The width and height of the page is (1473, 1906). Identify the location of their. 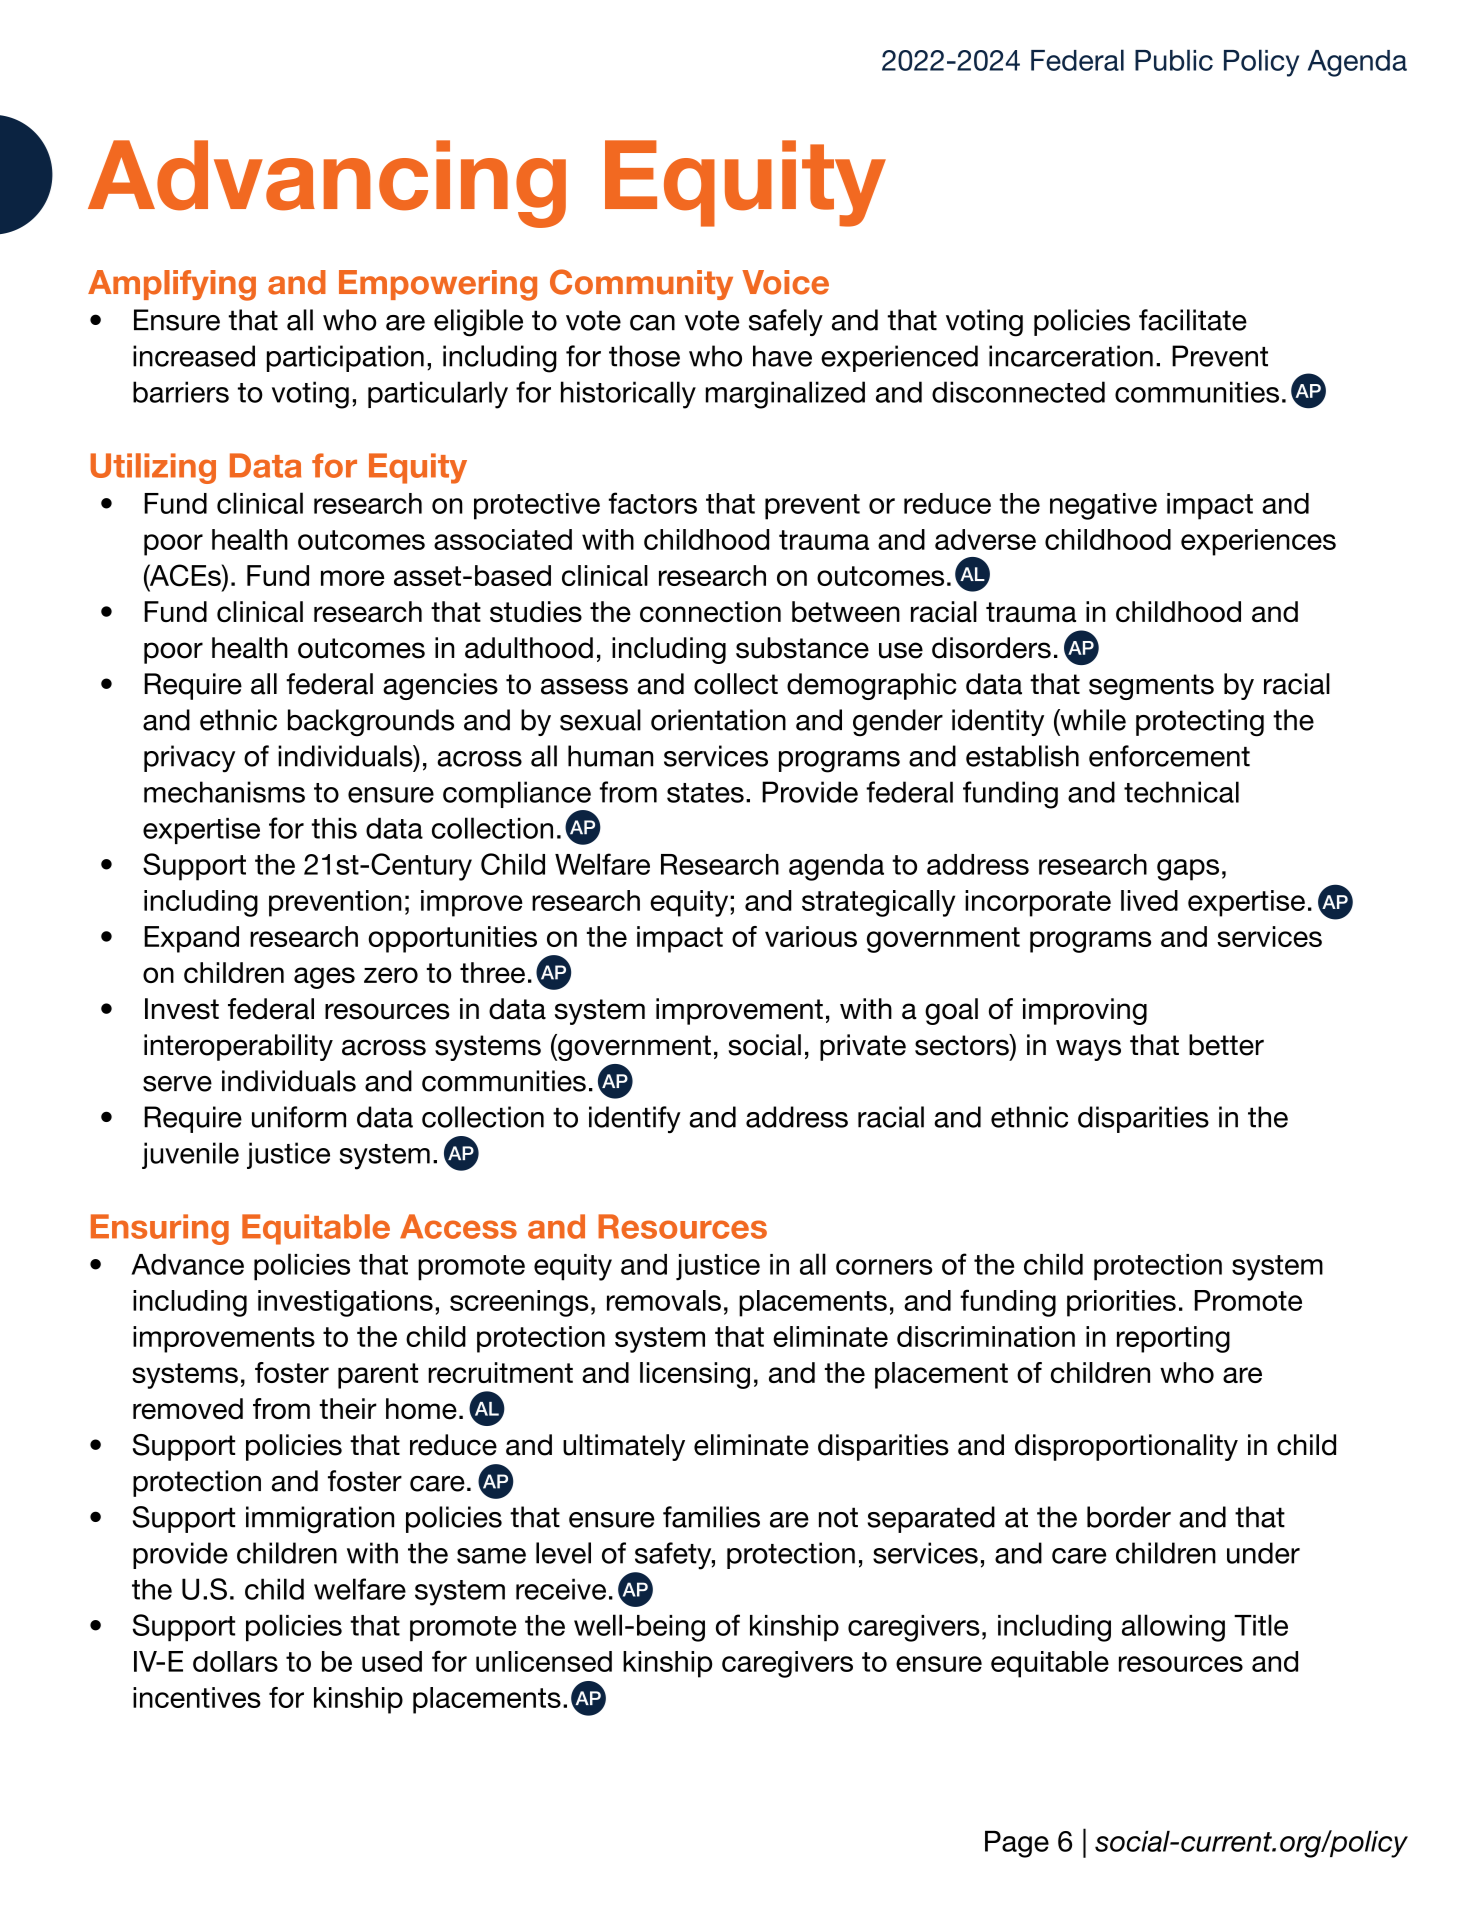
(348, 1409).
